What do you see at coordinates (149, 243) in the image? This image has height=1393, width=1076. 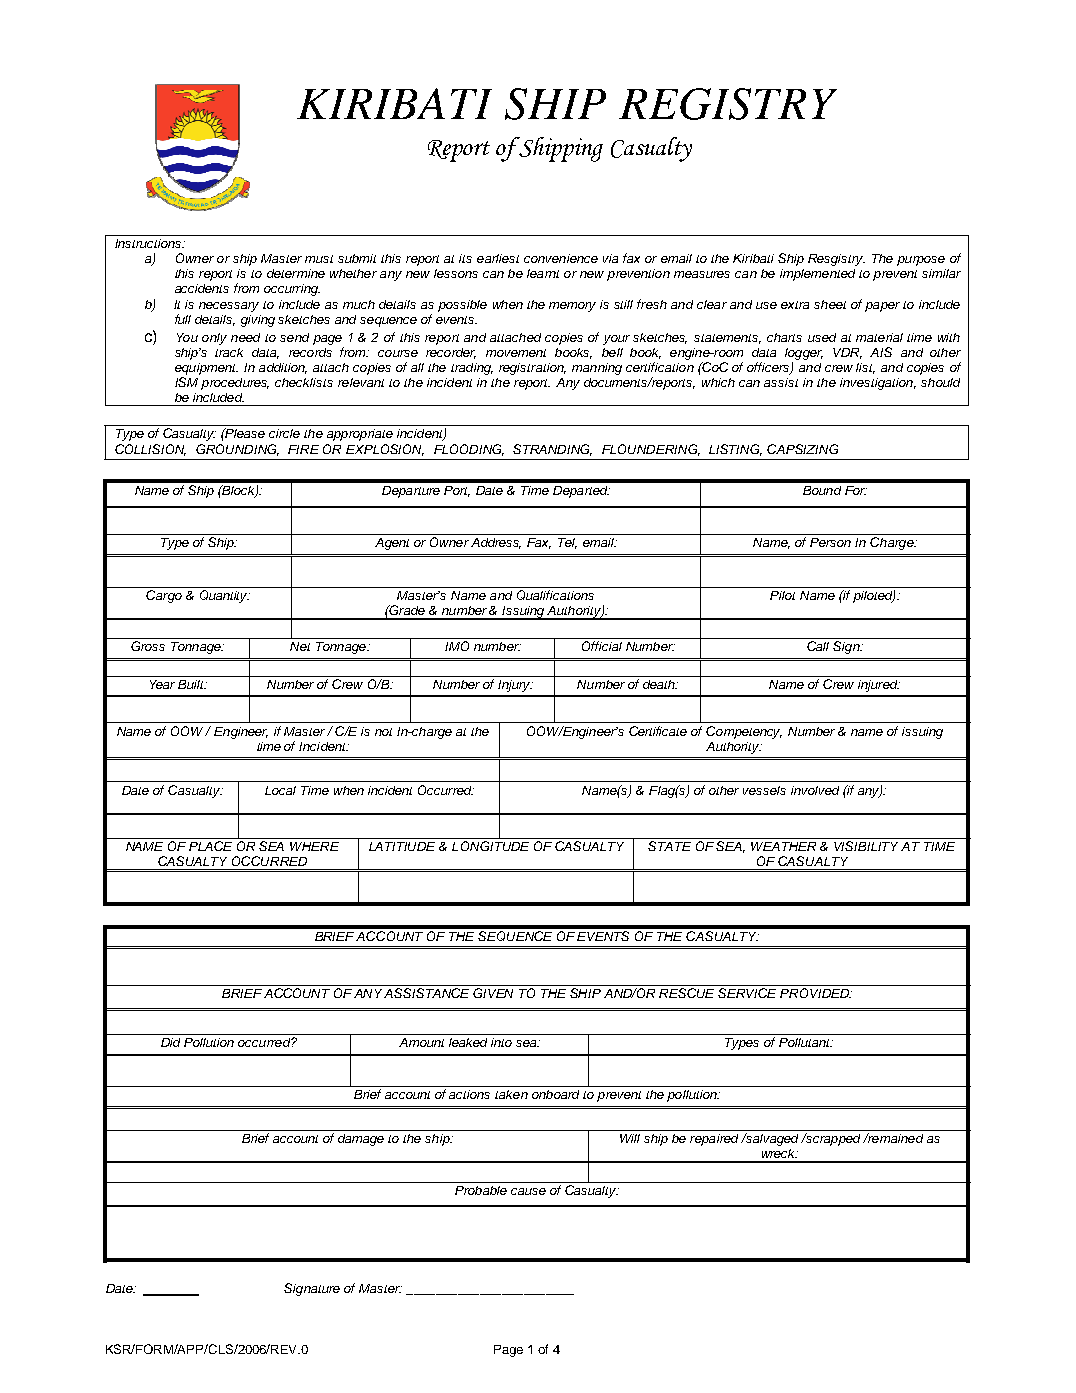 I see `Instructions` at bounding box center [149, 243].
